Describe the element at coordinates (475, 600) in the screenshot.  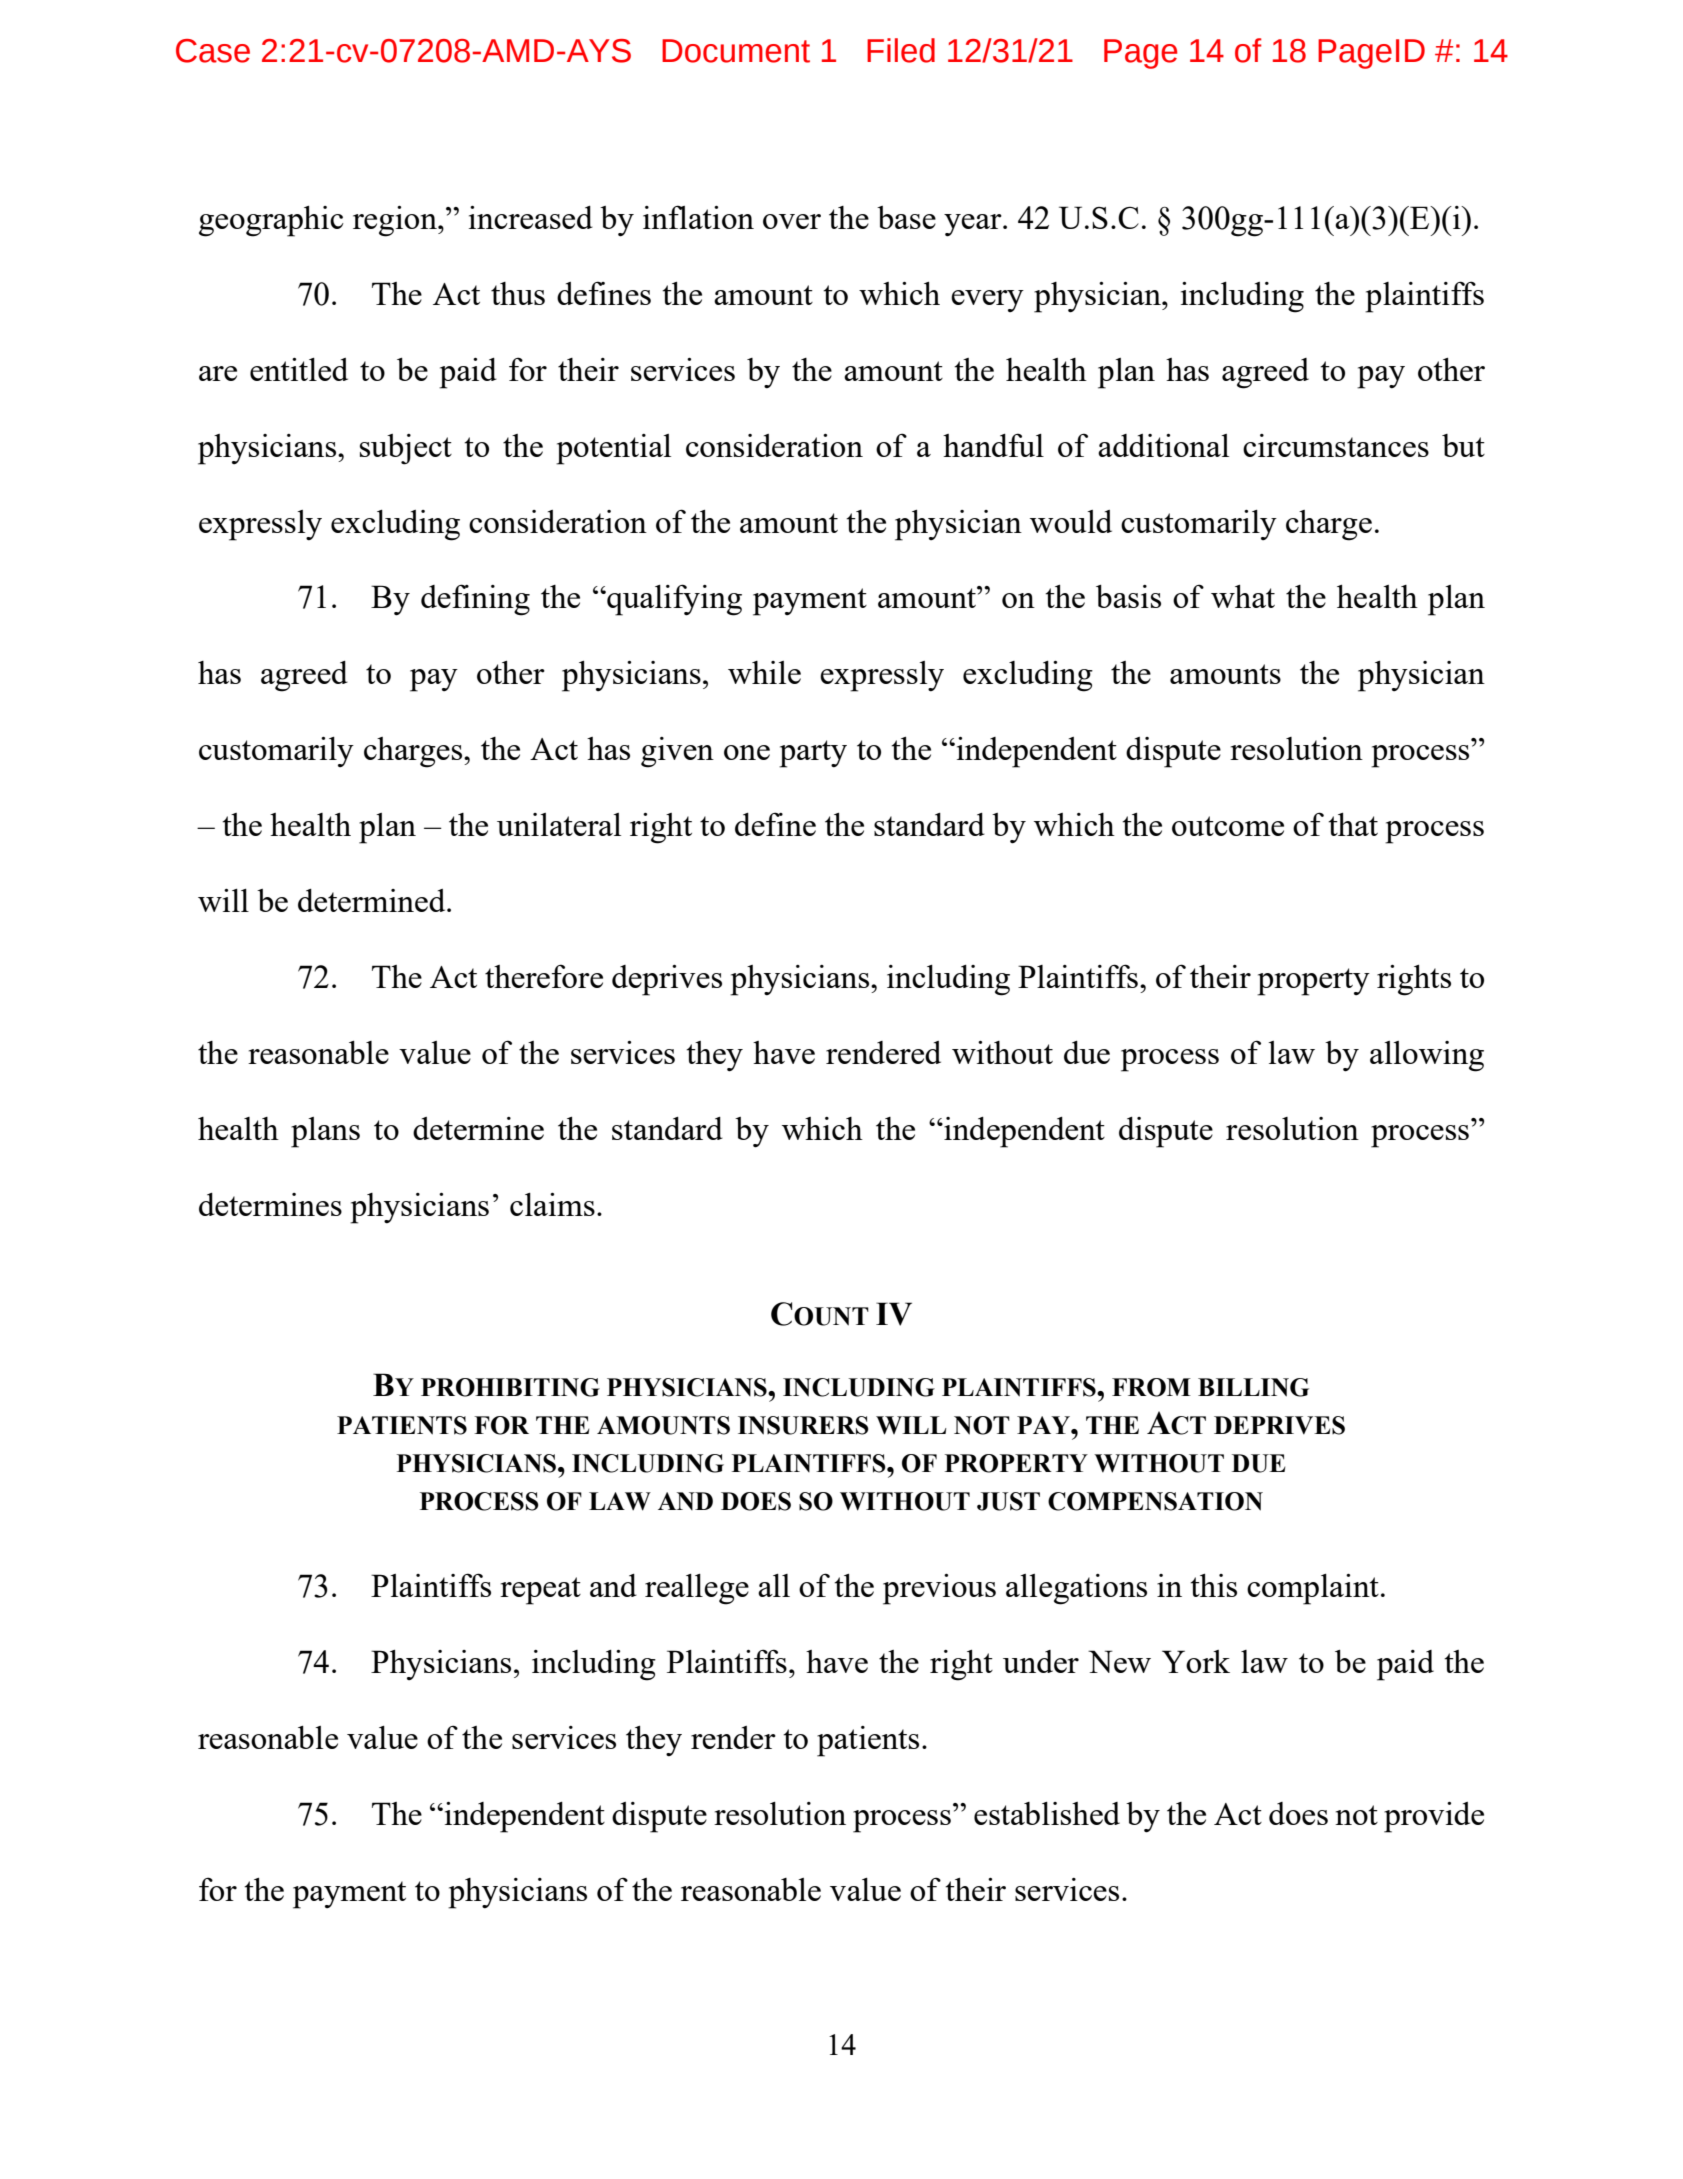
I see `defining` at that location.
